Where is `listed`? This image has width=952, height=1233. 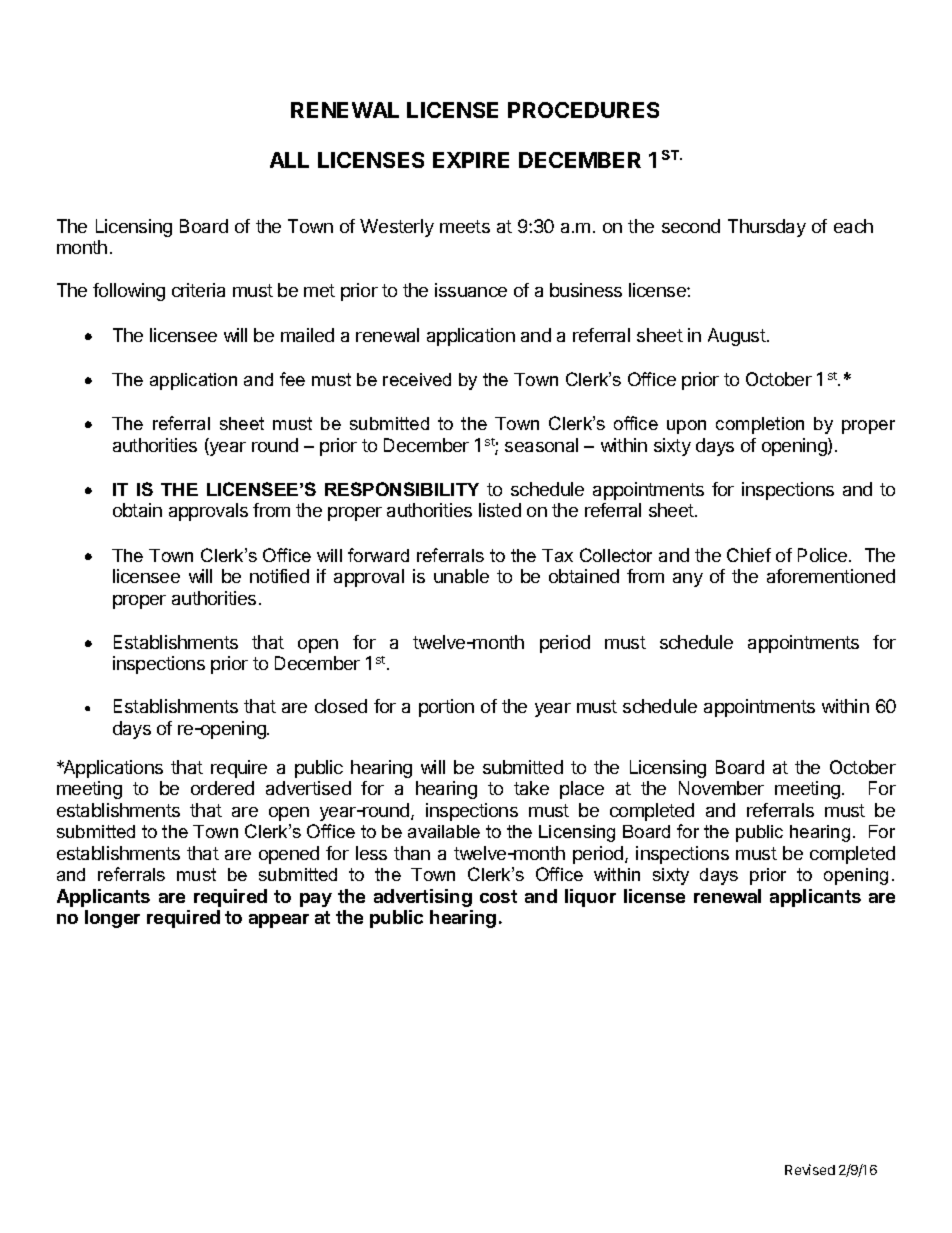
listed is located at coordinates (500, 510).
